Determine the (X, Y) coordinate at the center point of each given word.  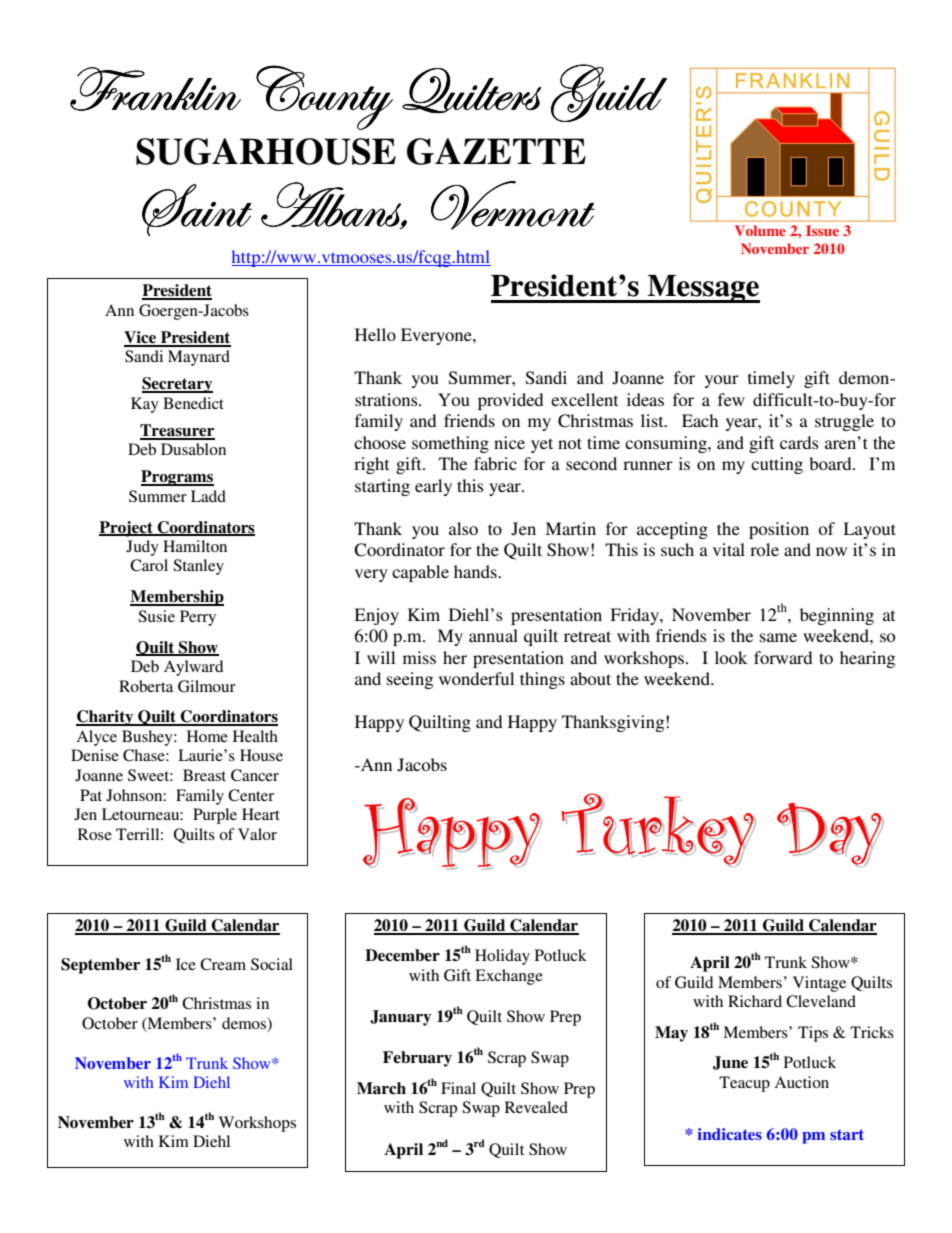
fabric (495, 463)
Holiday (502, 957)
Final (458, 1088)
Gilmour (207, 686)
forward (783, 657)
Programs (177, 478)
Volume (760, 230)
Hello (375, 334)
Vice (141, 338)
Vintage (819, 984)
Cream (223, 964)
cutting (777, 465)
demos (245, 1024)
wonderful (476, 678)
